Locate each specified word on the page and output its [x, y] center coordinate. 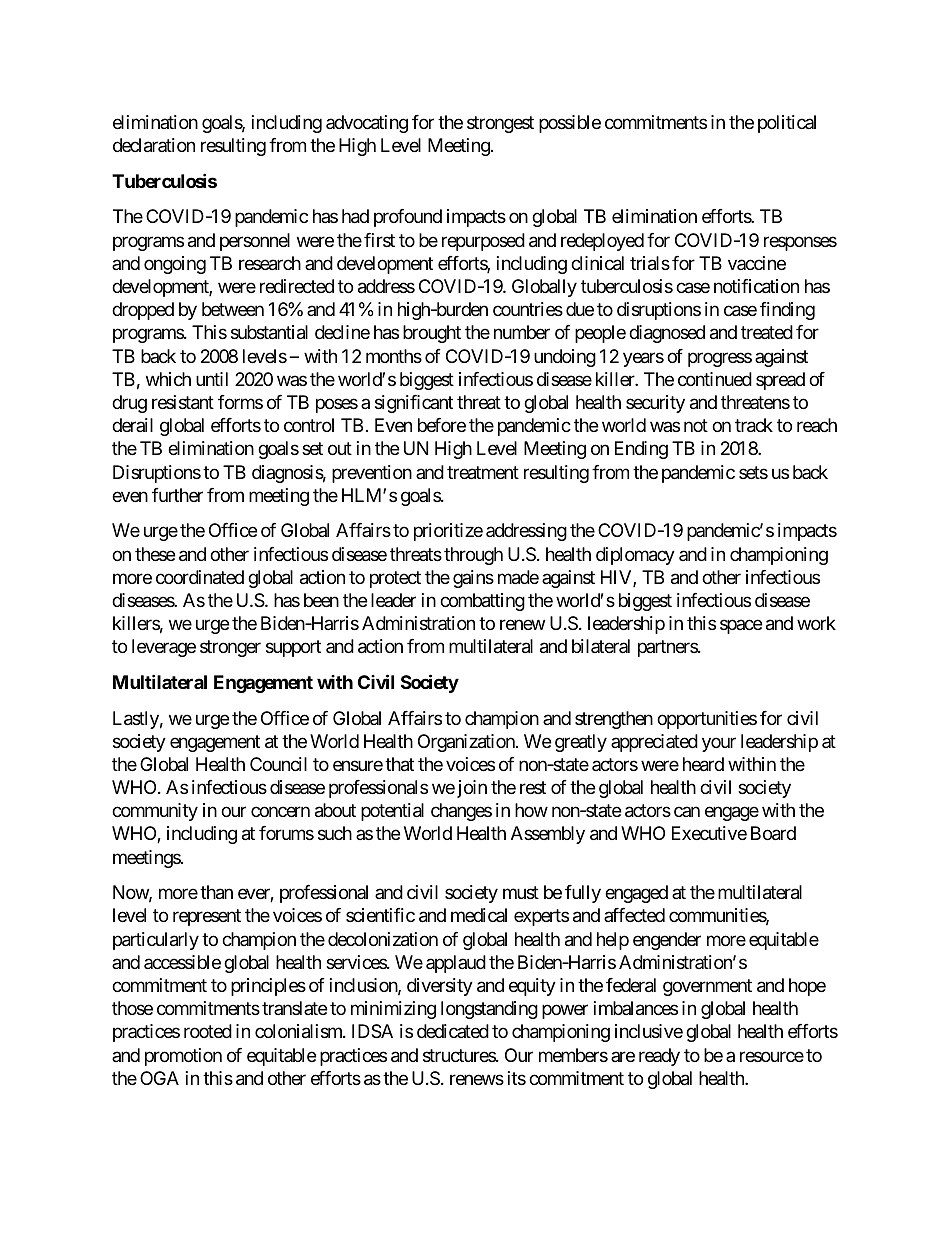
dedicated [453, 1031]
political [787, 124]
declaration [154, 145]
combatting [482, 602]
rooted [208, 1031]
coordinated [200, 577]
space [741, 627]
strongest [500, 124]
